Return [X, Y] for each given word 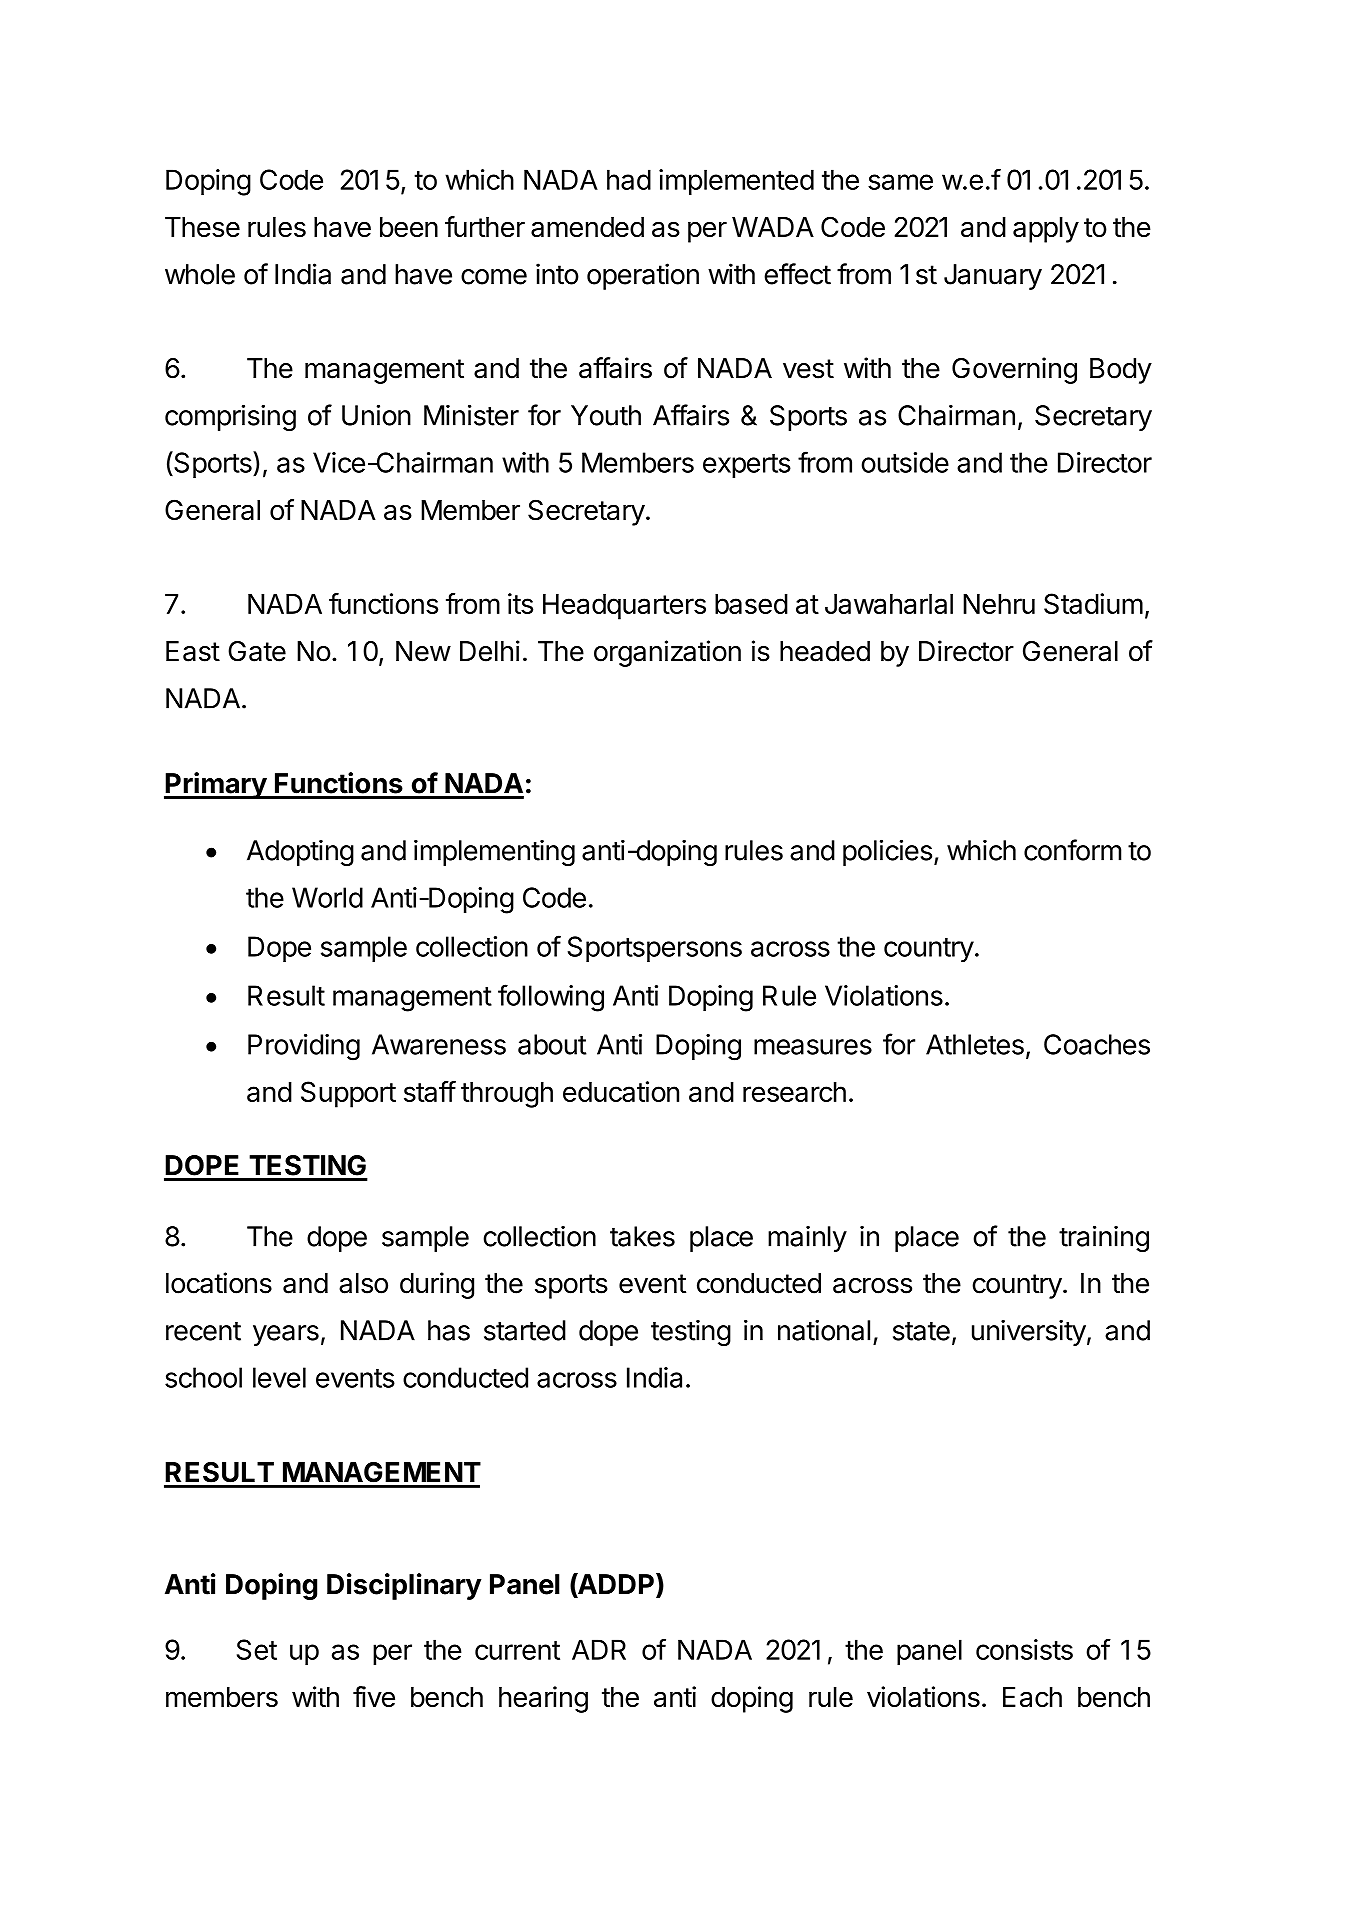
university [1029, 1332]
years [286, 1335]
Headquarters [624, 607]
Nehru [999, 604]
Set [257, 1649]
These [202, 227]
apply [1046, 230]
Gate [257, 651]
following [551, 998]
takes [642, 1236]
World [327, 897]
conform [1073, 850]
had [629, 179]
